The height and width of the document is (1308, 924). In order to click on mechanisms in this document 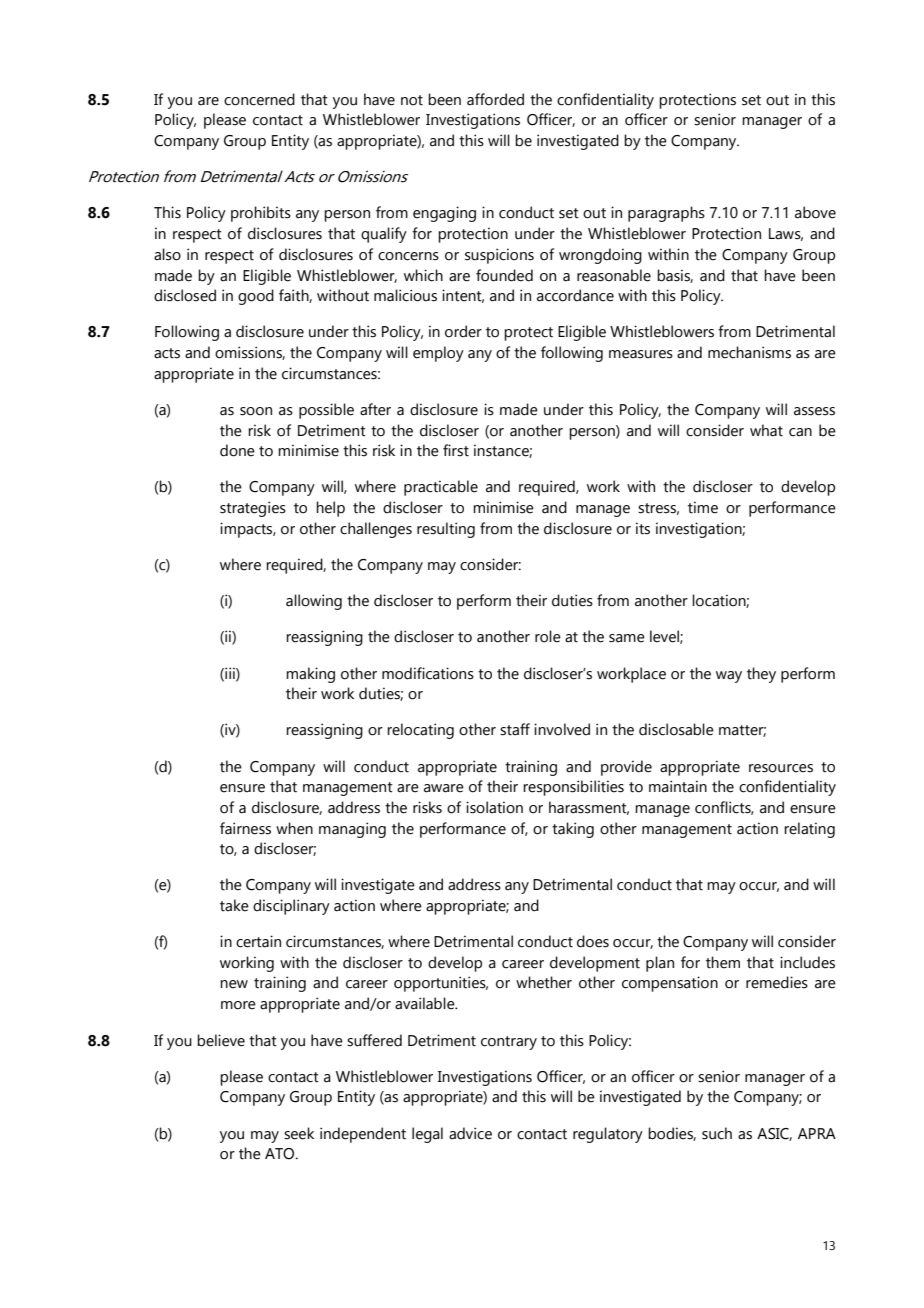, I will do `click(749, 352)`.
